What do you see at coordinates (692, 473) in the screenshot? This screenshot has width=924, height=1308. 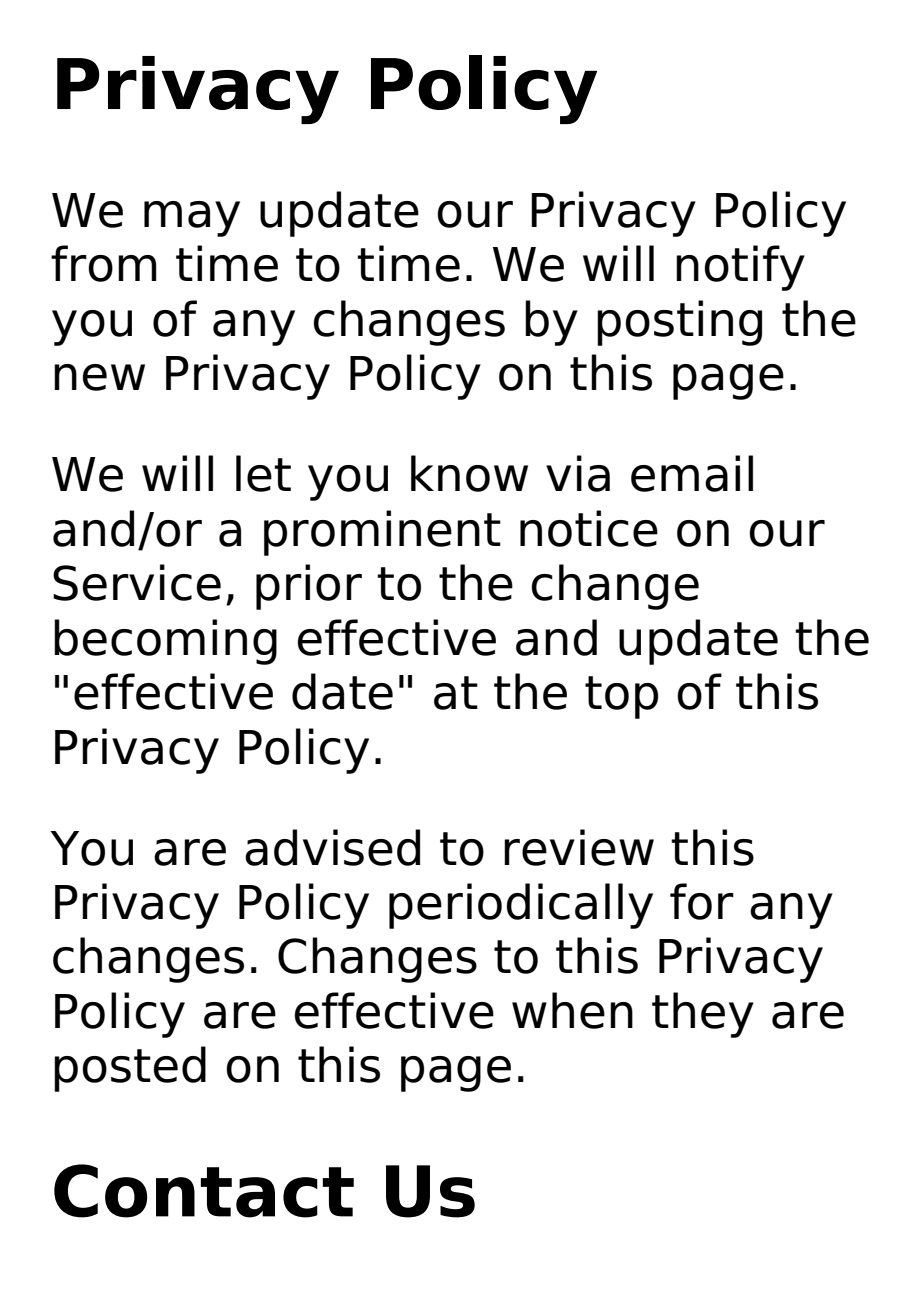 I see `email` at bounding box center [692, 473].
